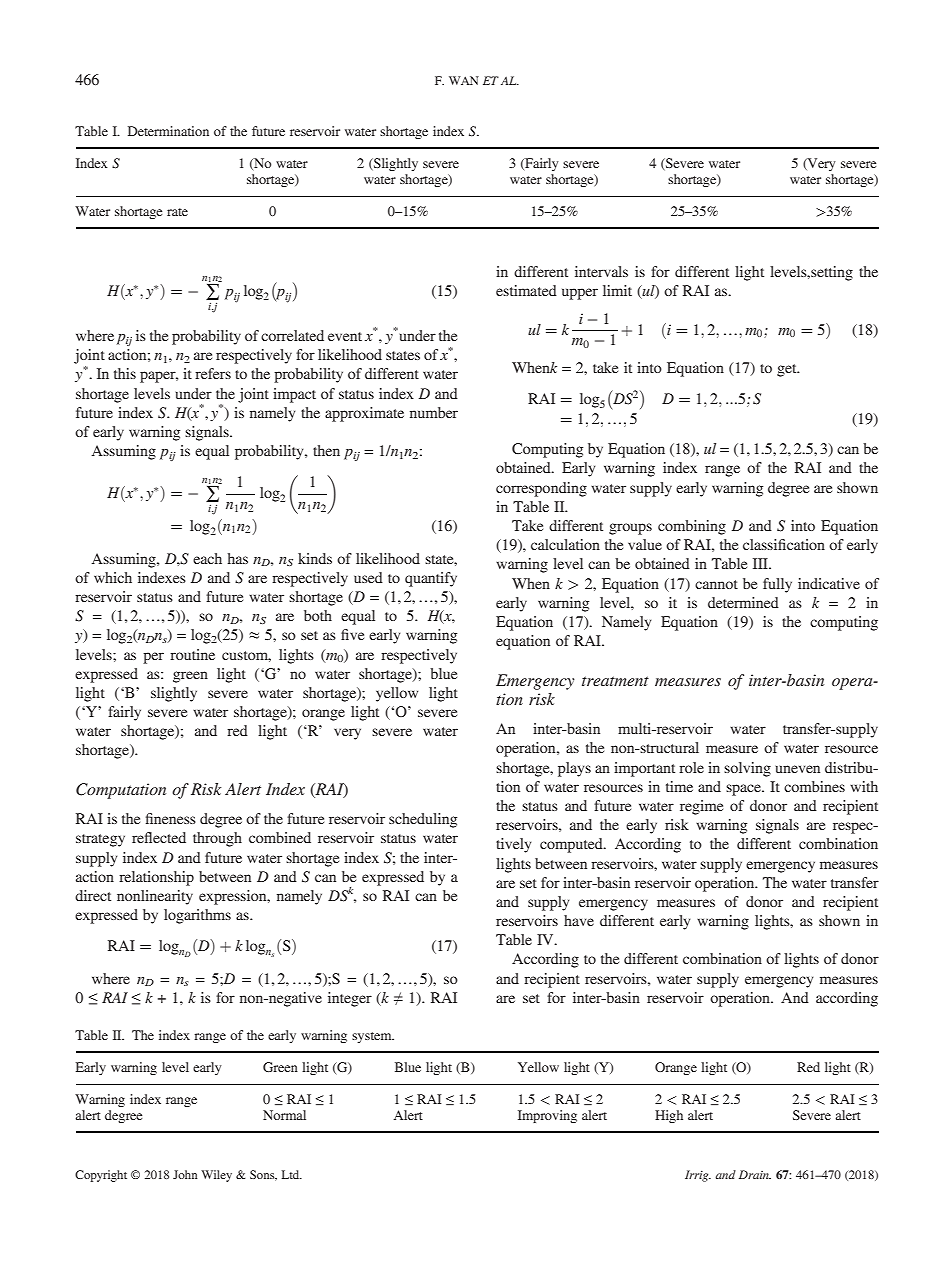 This page has width=952, height=1265. Describe the element at coordinates (788, 370) in the page. I see `get` at that location.
